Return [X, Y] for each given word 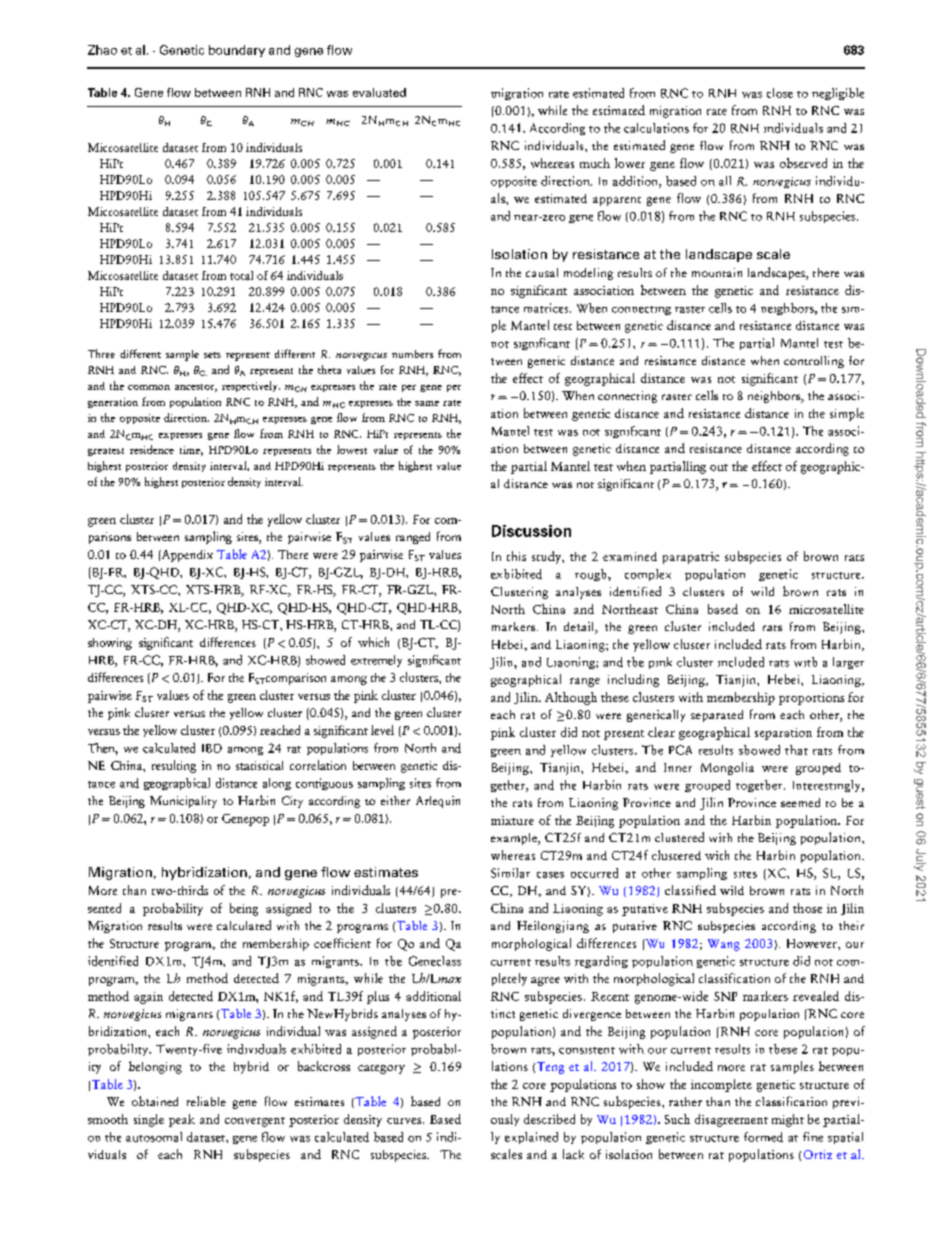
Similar [510, 873]
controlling [814, 362]
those [807, 908]
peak [182, 1120]
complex [648, 575]
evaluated [379, 92]
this [516, 556]
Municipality [183, 802]
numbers [412, 354]
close [780, 93]
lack [573, 1154]
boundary [237, 51]
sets [212, 355]
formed [763, 1137]
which [373, 642]
